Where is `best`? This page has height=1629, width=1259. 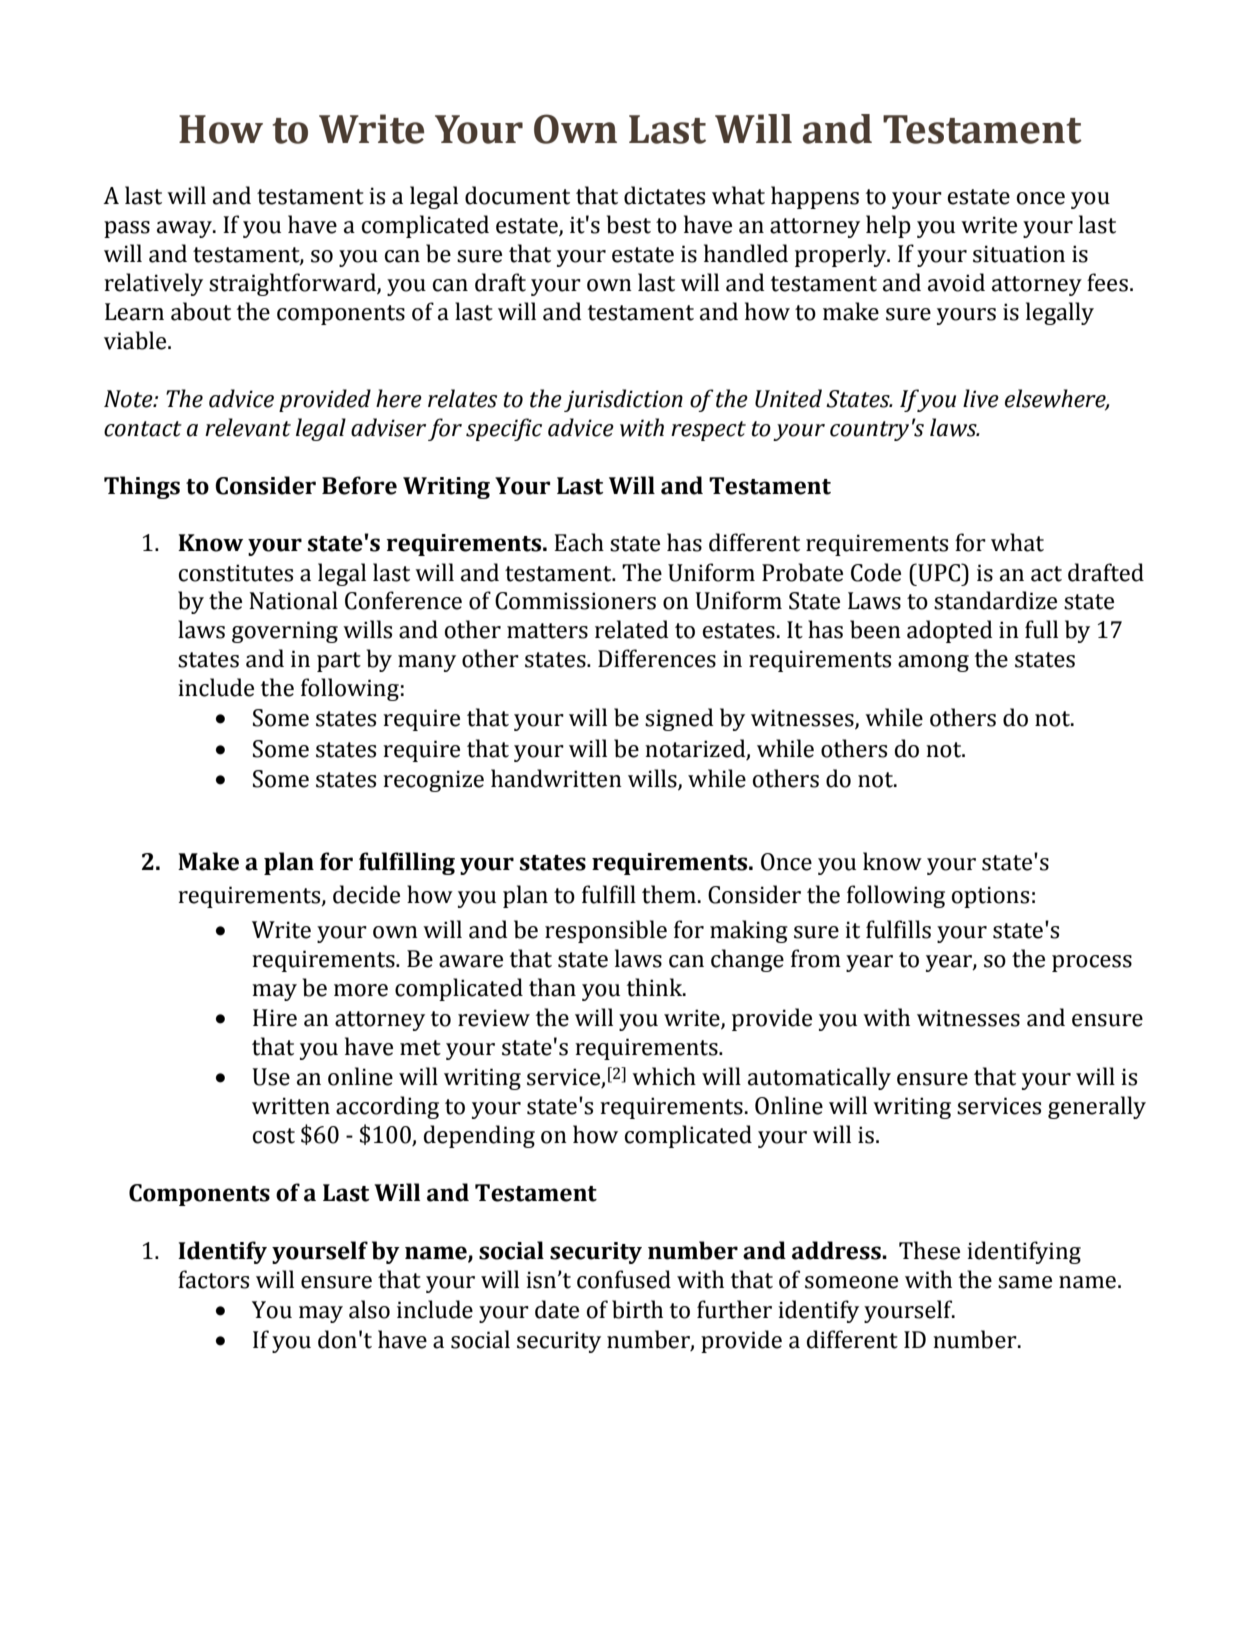
best is located at coordinates (629, 224).
